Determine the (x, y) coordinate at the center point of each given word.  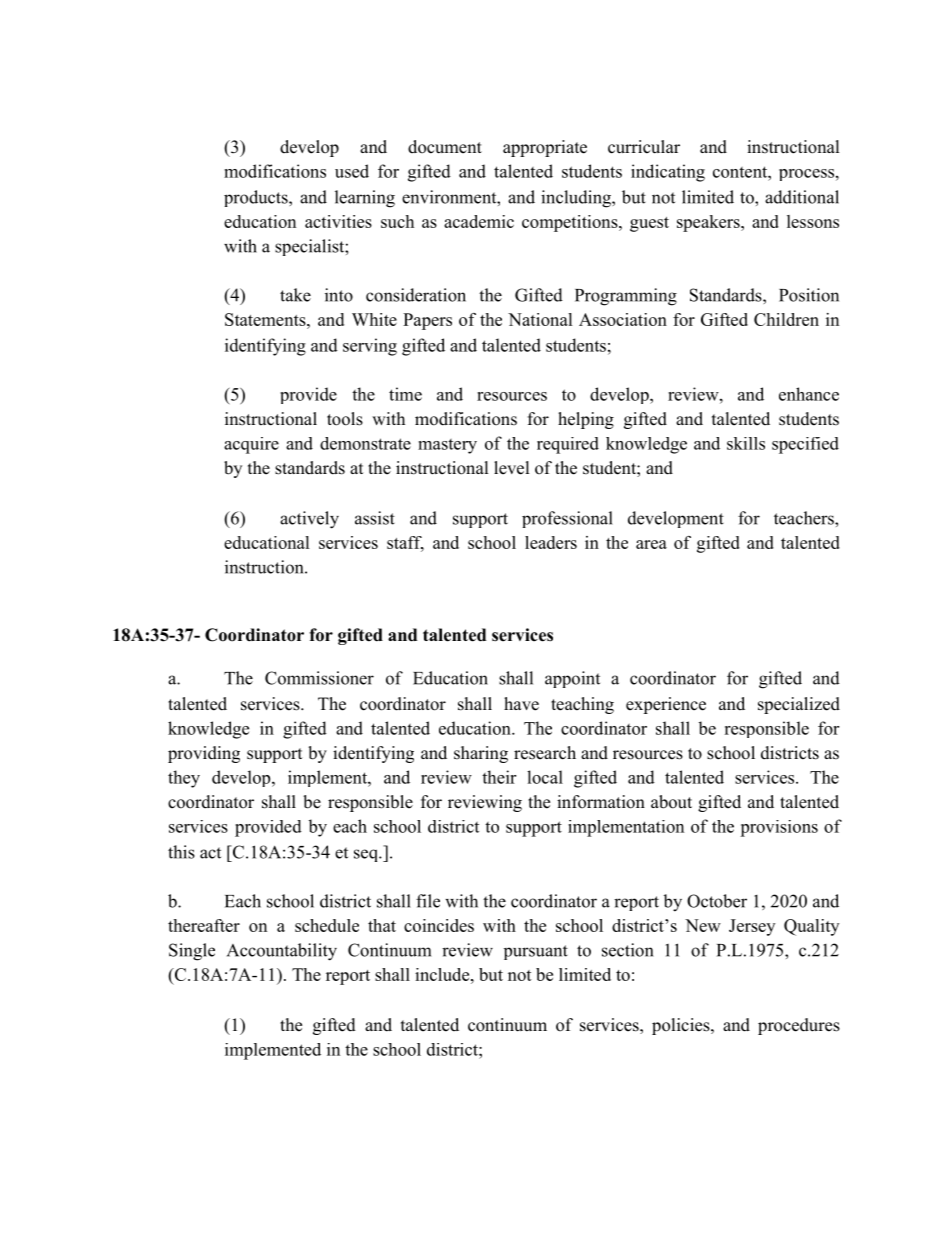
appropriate (545, 148)
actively (309, 520)
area (651, 544)
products (257, 198)
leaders (551, 542)
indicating (668, 173)
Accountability (282, 952)
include (442, 974)
